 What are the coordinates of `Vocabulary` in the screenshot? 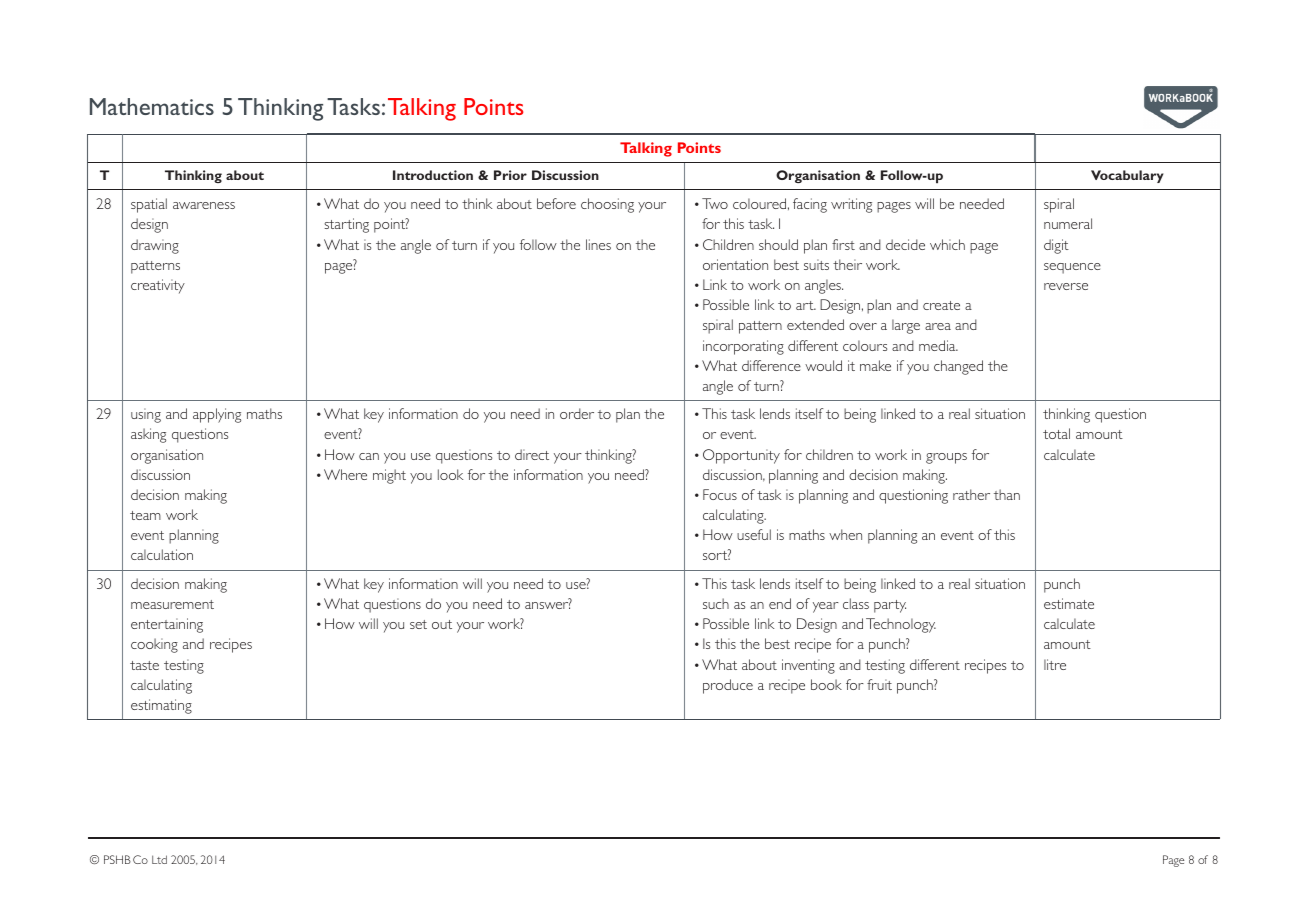 It's located at (1127, 176).
